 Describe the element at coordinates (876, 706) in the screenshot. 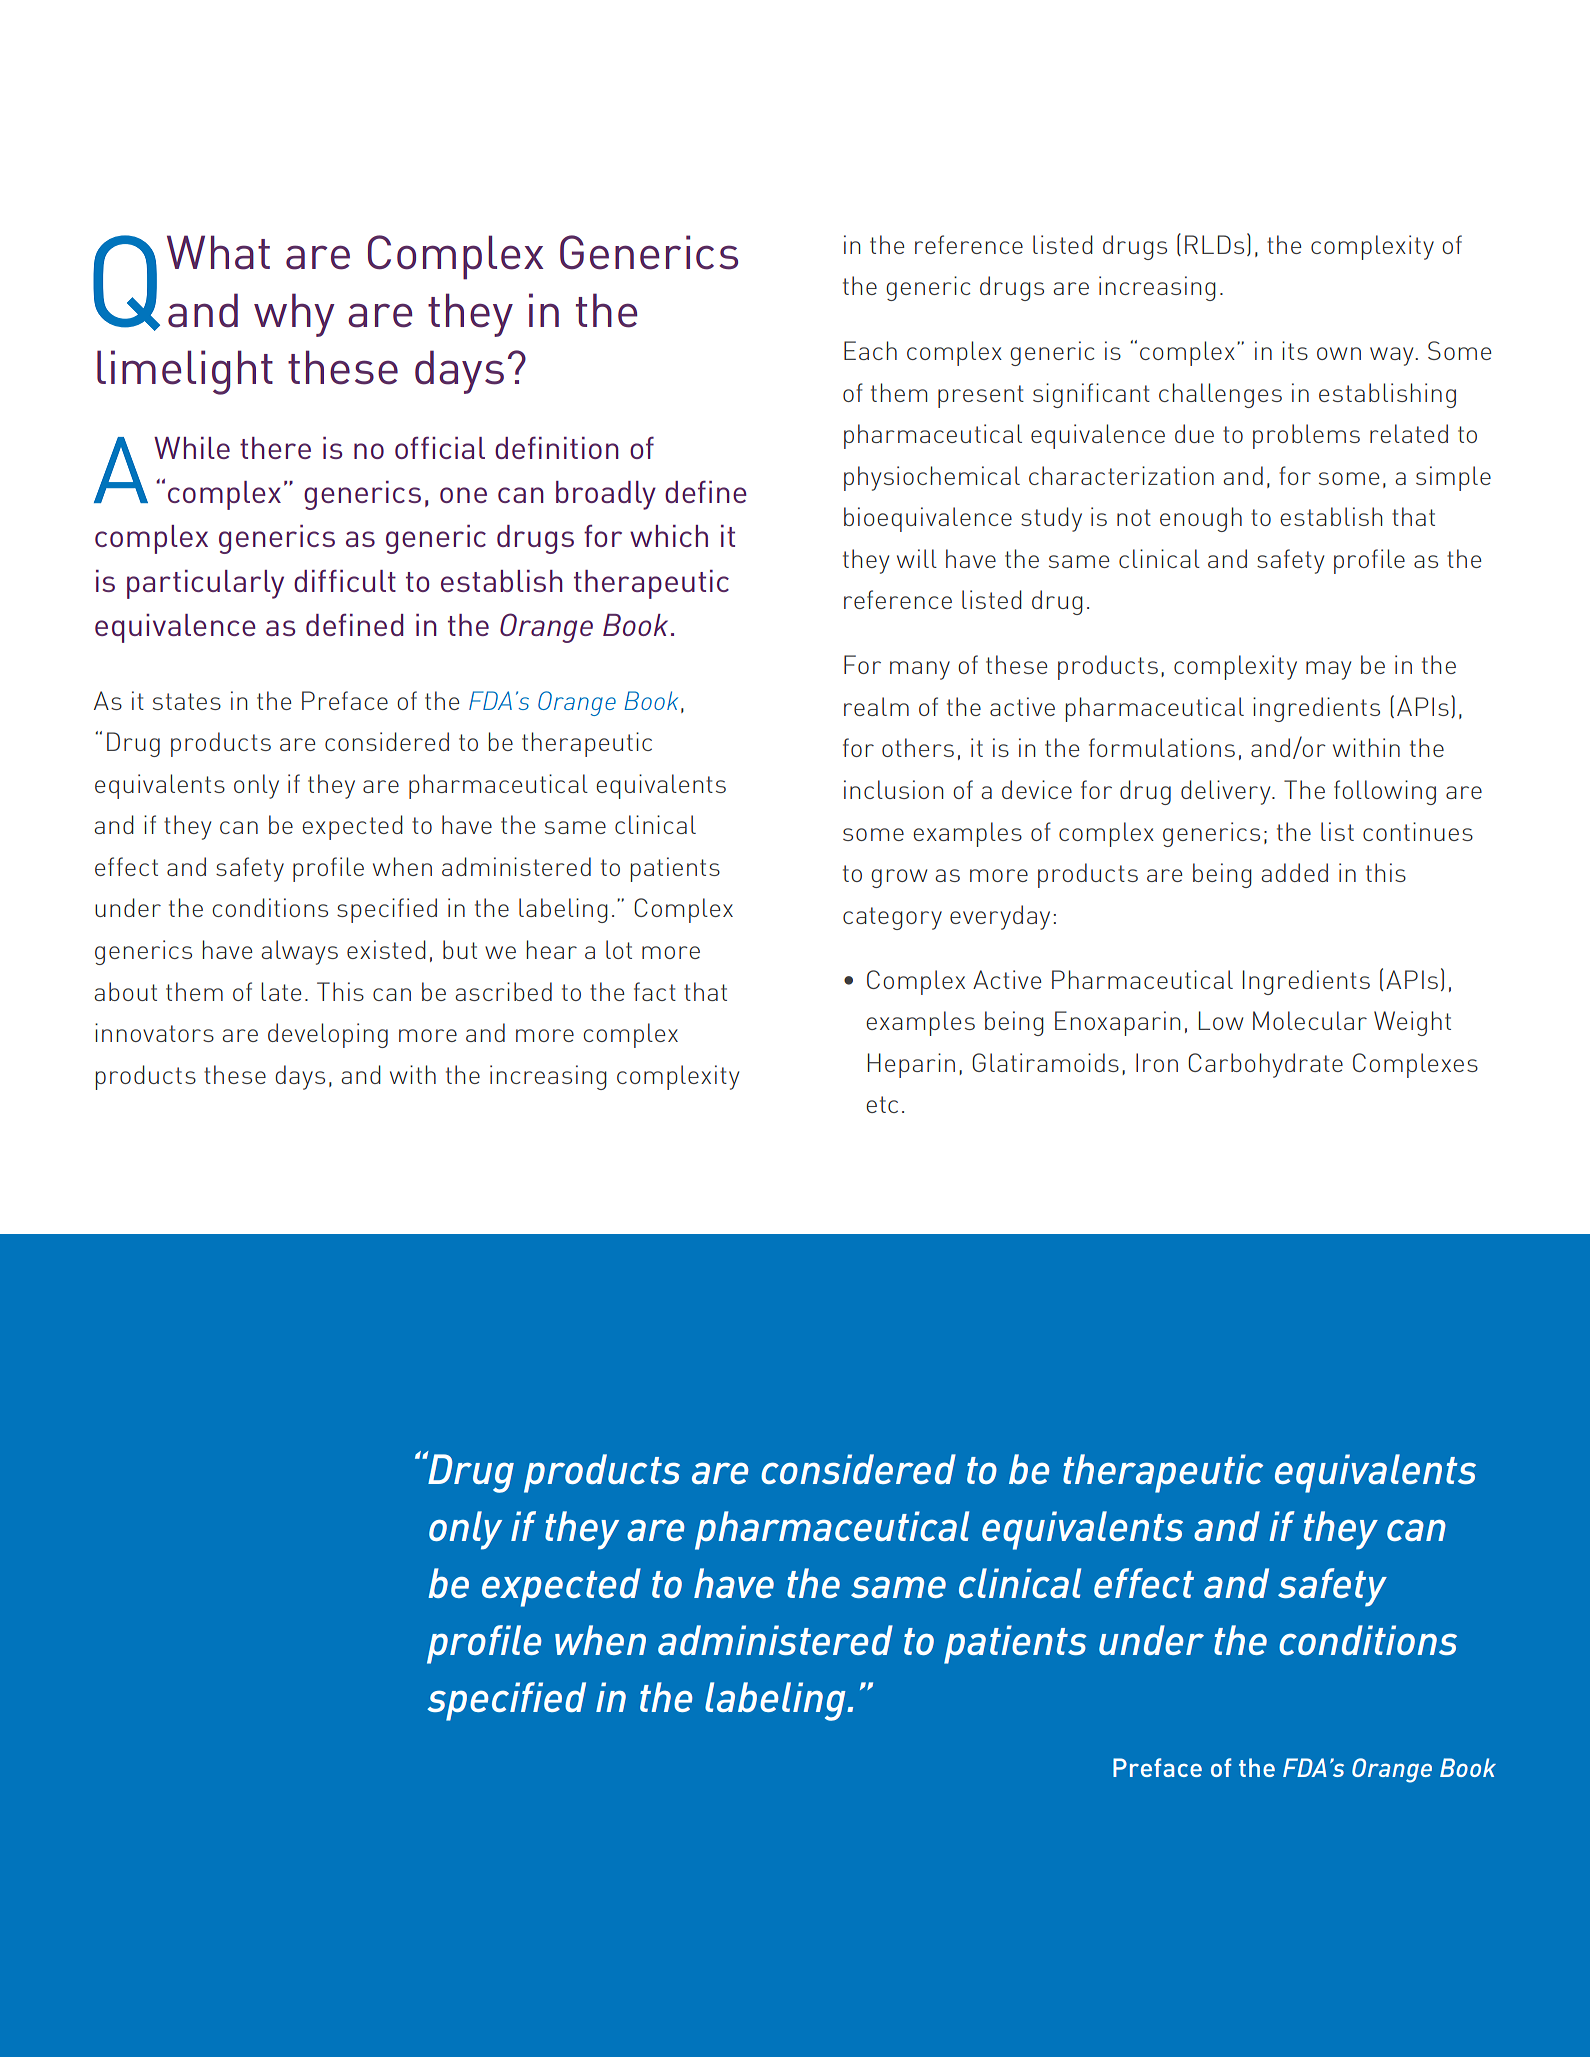

I see `realm` at that location.
